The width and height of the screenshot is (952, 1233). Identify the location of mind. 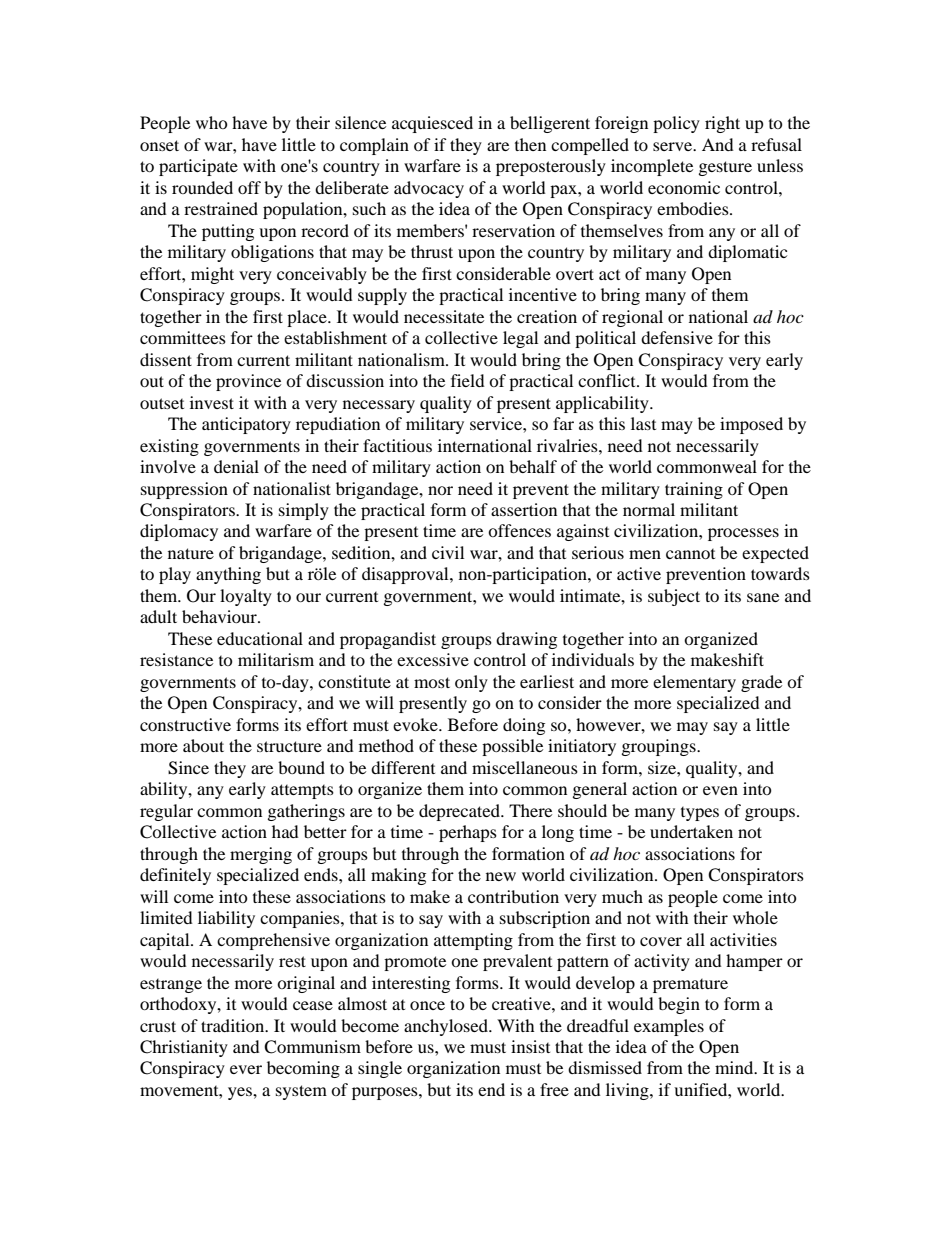
(735, 1067).
